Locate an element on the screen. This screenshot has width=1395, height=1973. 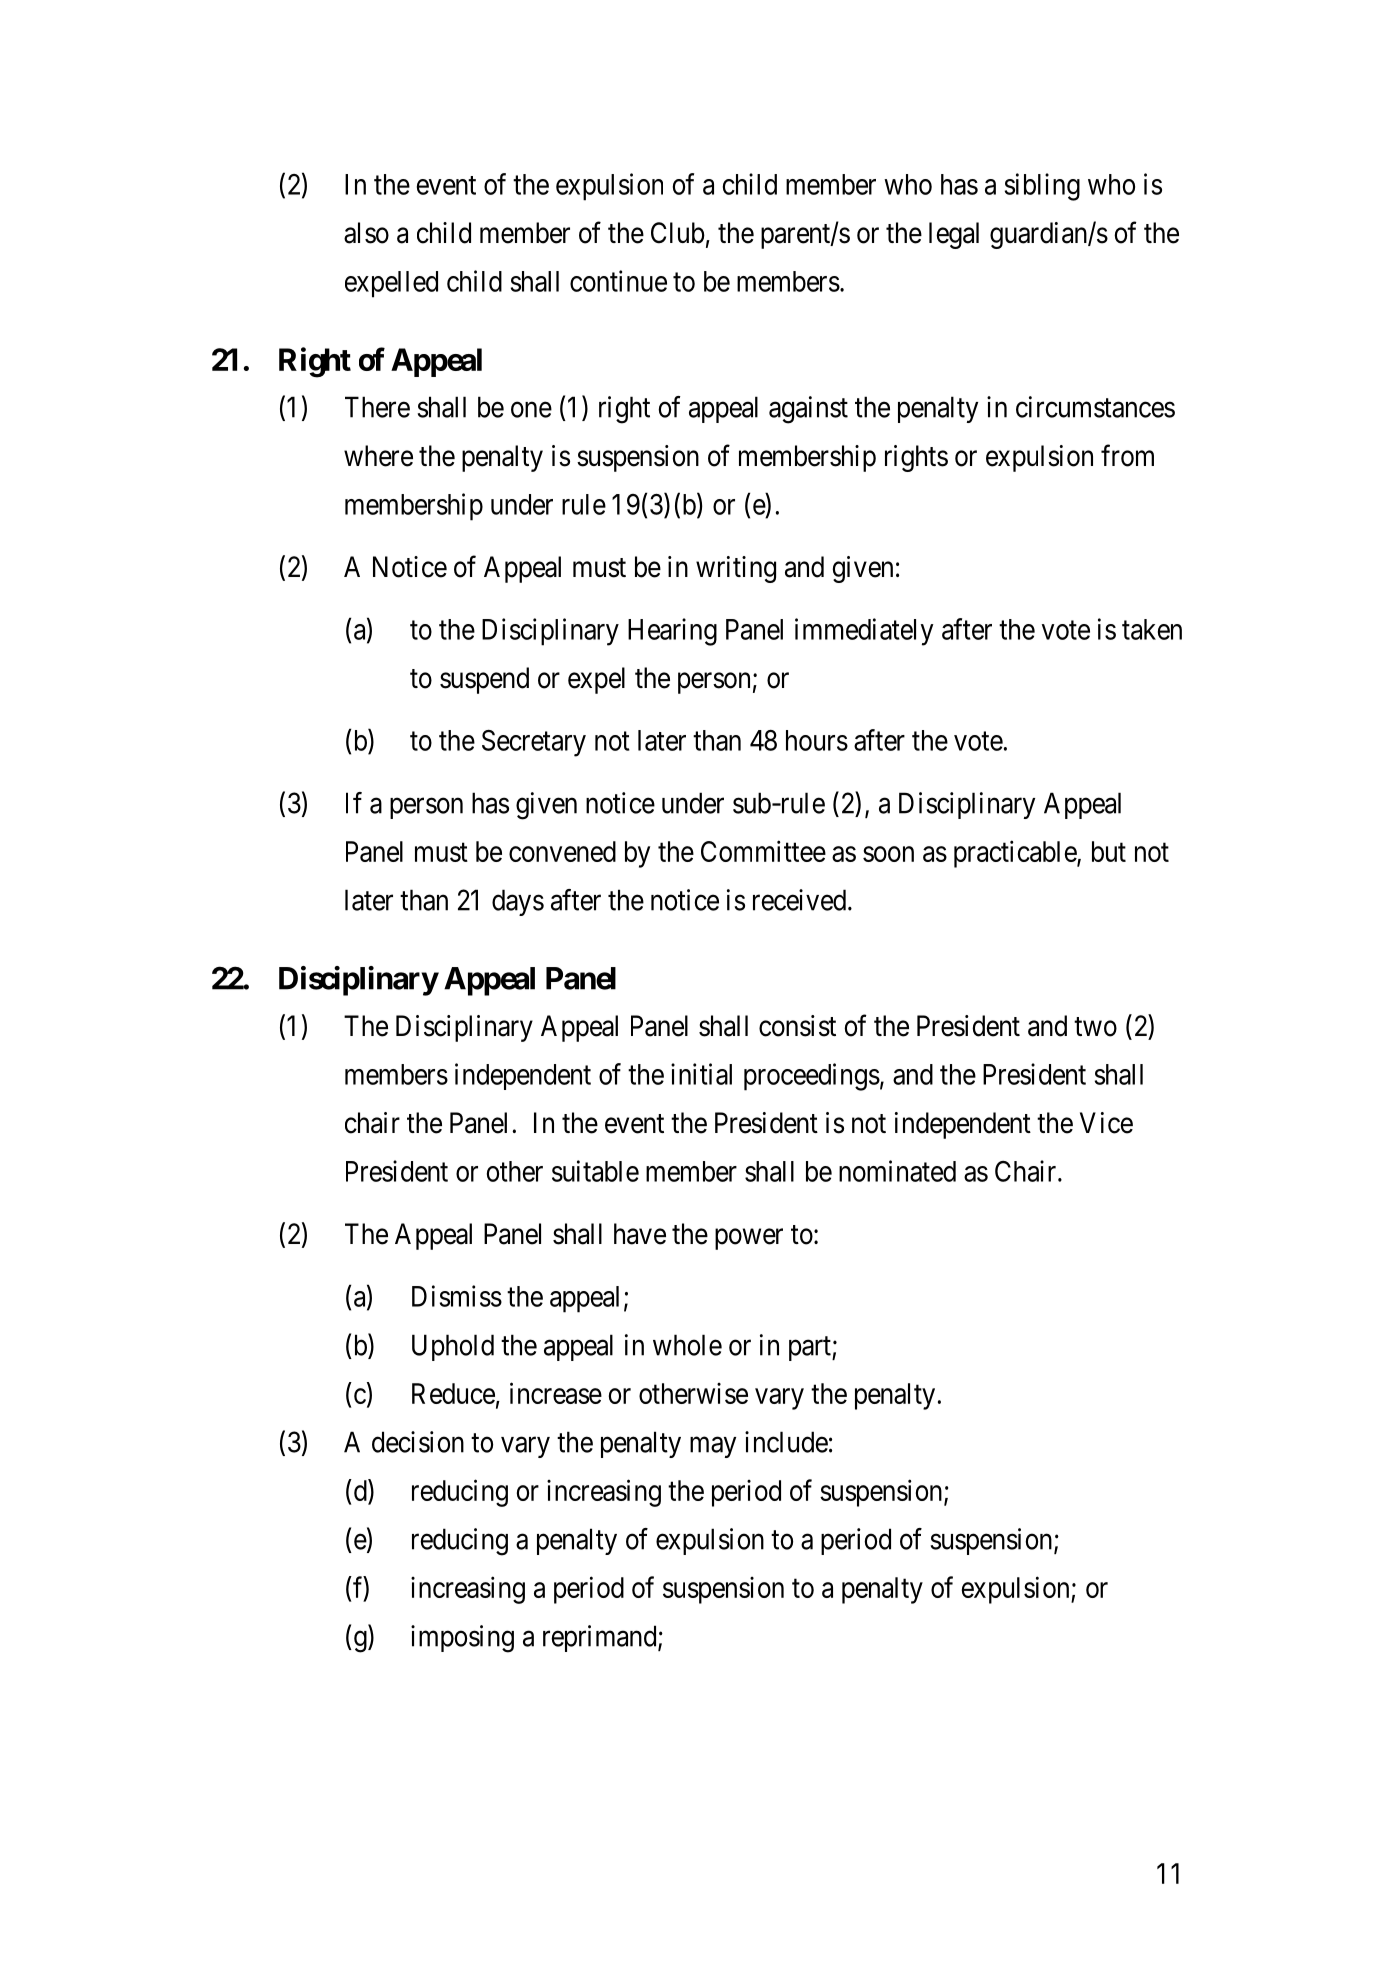
Vice is located at coordinates (1106, 1123).
